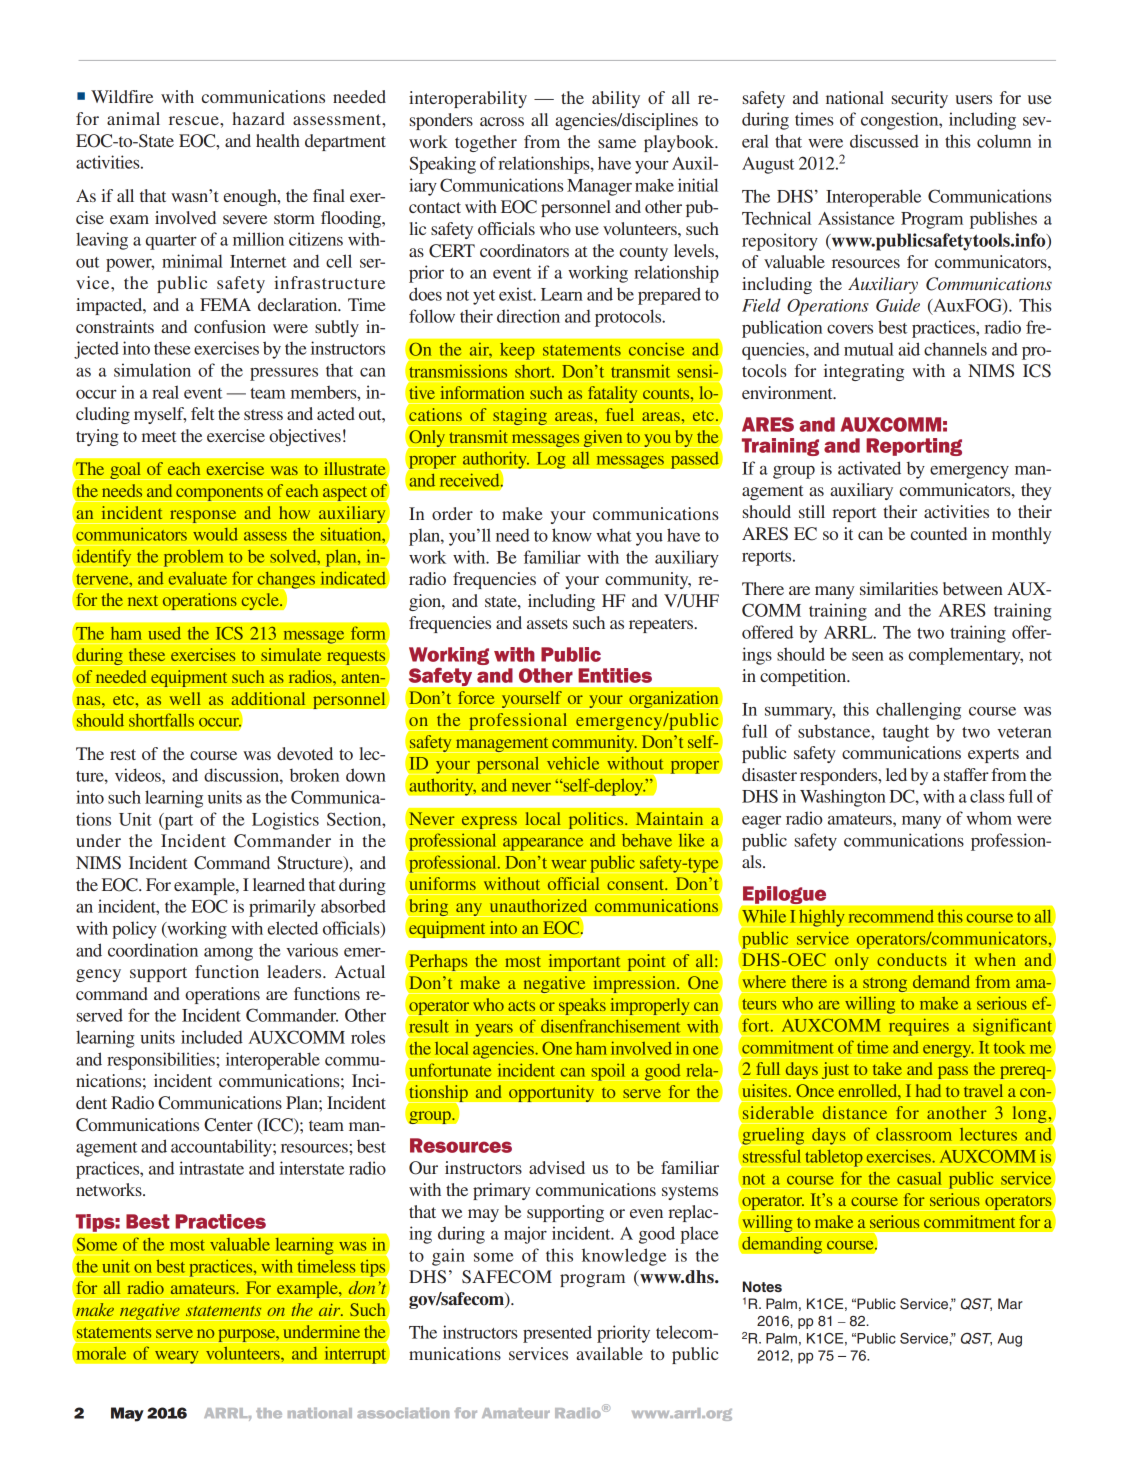 The width and height of the page is (1128, 1481). I want to click on discussed, so click(884, 141).
